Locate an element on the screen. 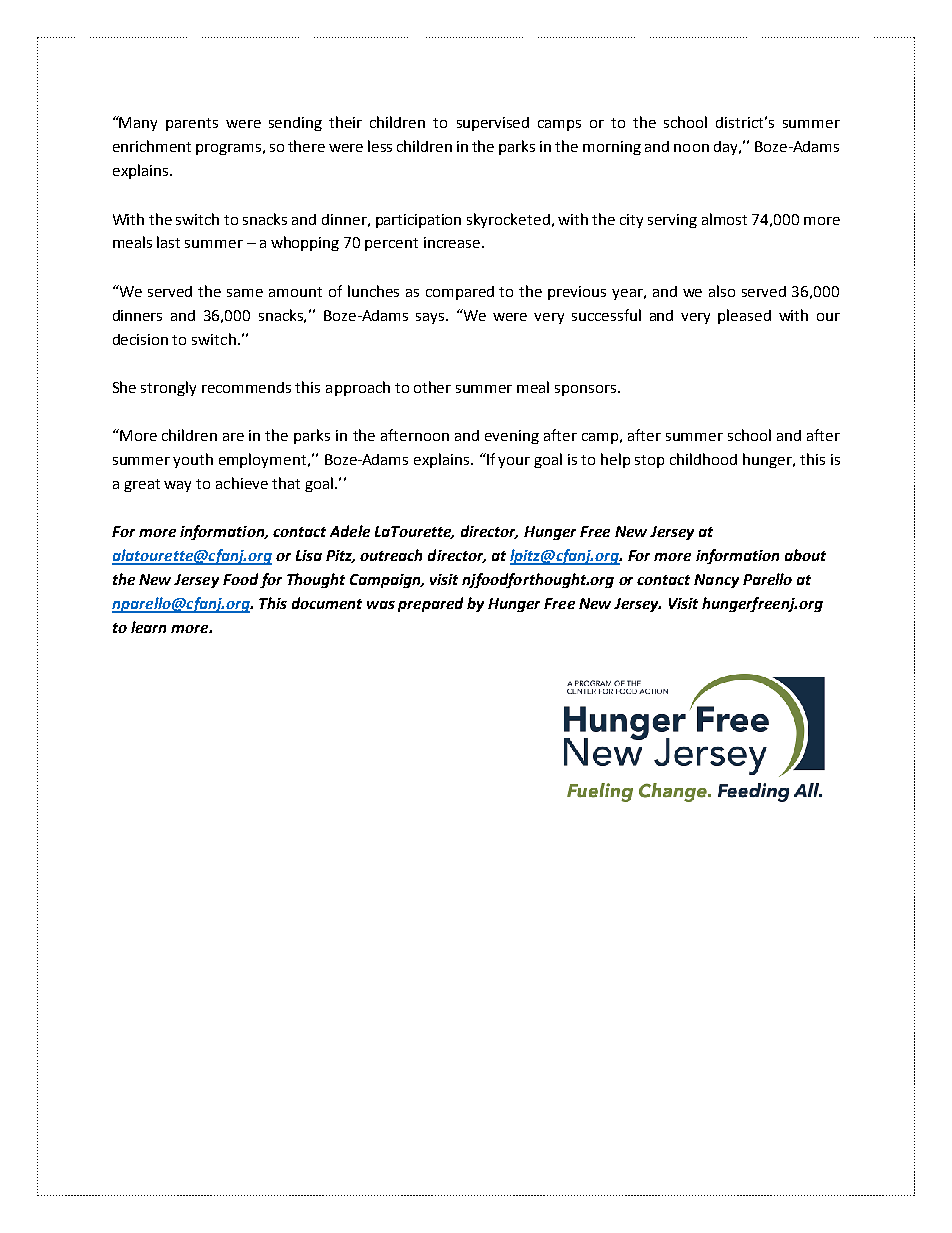  says is located at coordinates (431, 318).
